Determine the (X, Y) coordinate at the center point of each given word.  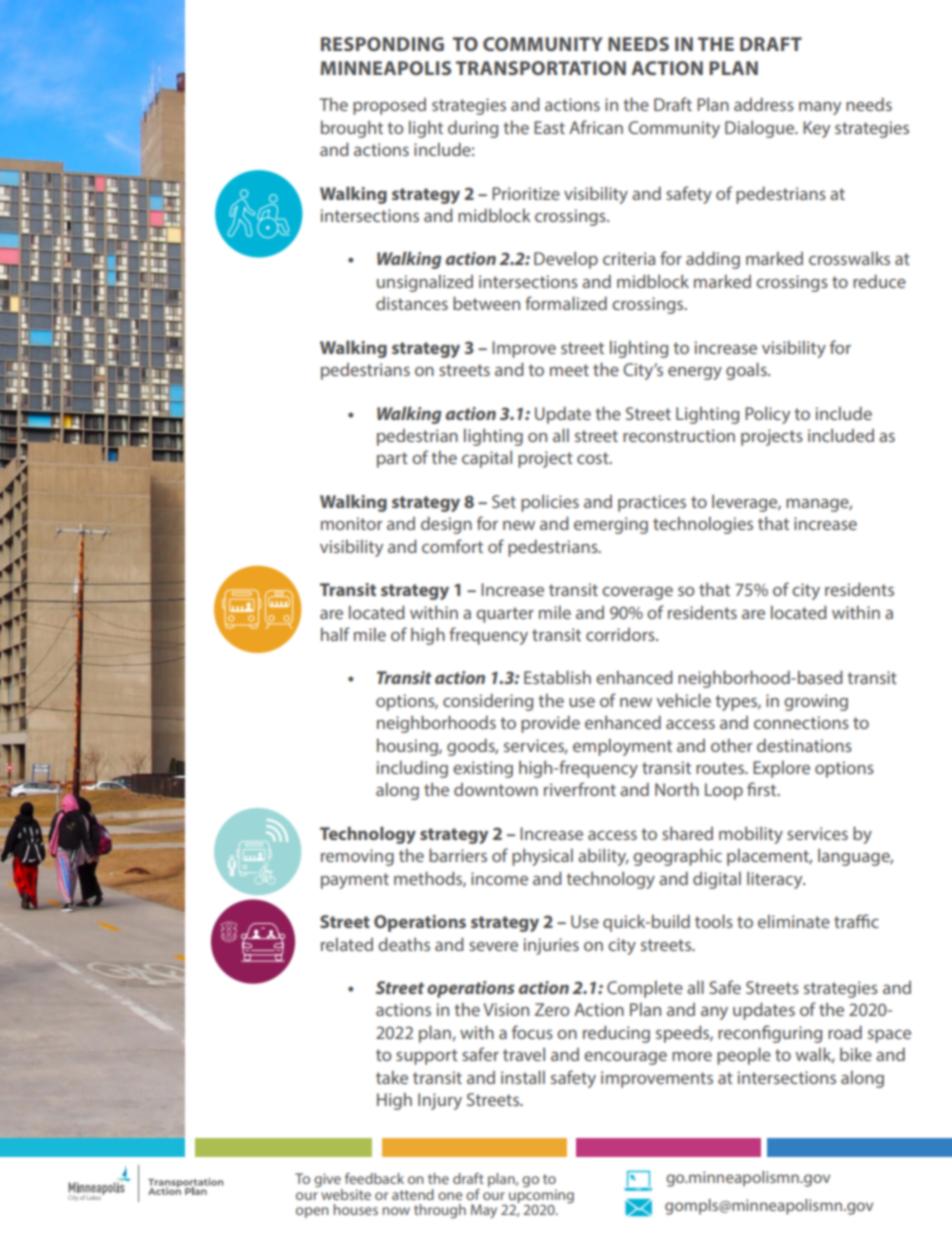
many (820, 108)
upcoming (541, 1196)
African (596, 127)
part (392, 460)
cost (594, 458)
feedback (374, 1178)
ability (603, 857)
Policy (767, 415)
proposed (389, 106)
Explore (781, 769)
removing (357, 857)
